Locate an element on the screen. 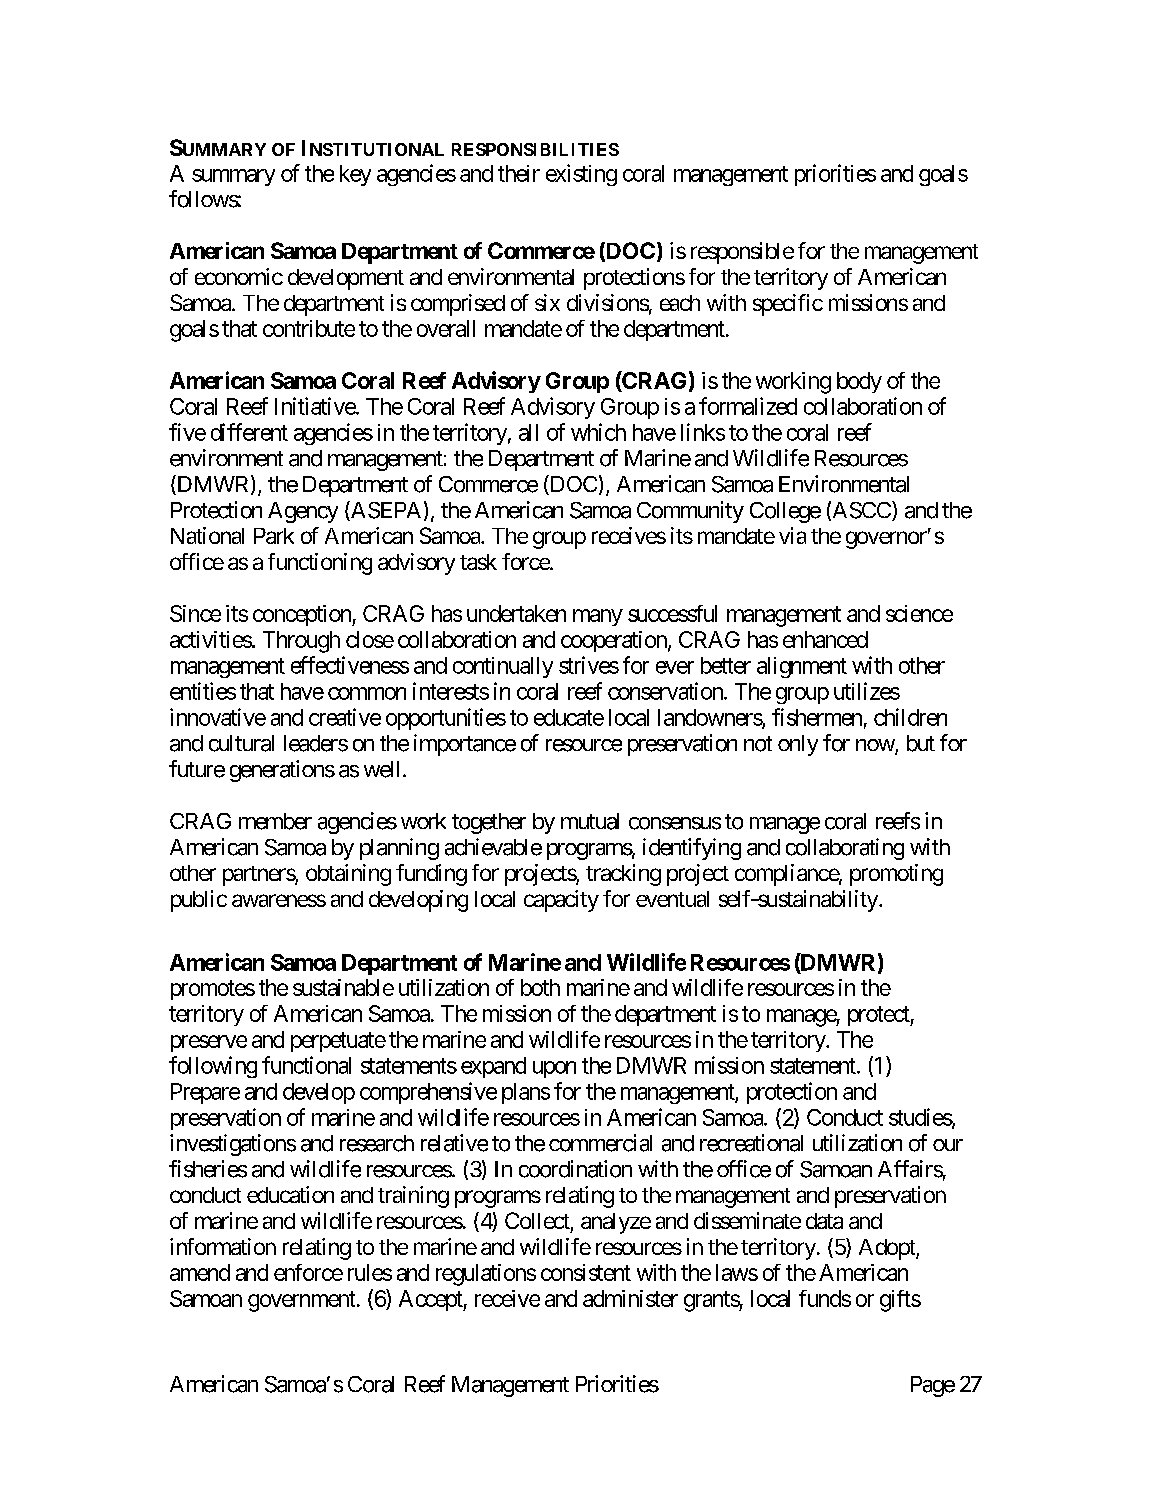 Image resolution: width=1150 pixels, height=1487 pixels. cultural is located at coordinates (241, 743).
